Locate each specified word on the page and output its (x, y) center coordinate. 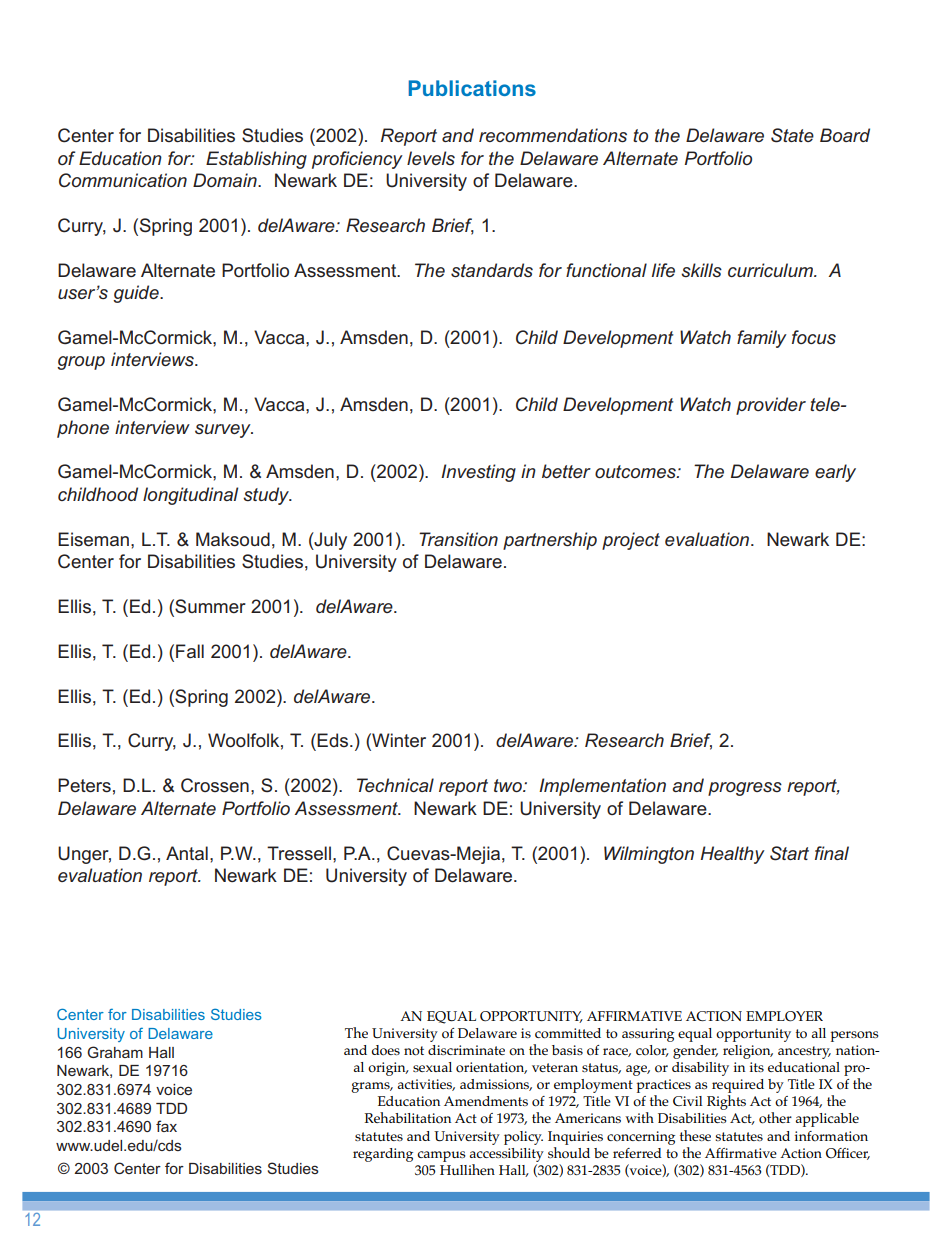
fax (166, 1126)
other (775, 1118)
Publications (472, 88)
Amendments (486, 1101)
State (792, 135)
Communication (123, 180)
